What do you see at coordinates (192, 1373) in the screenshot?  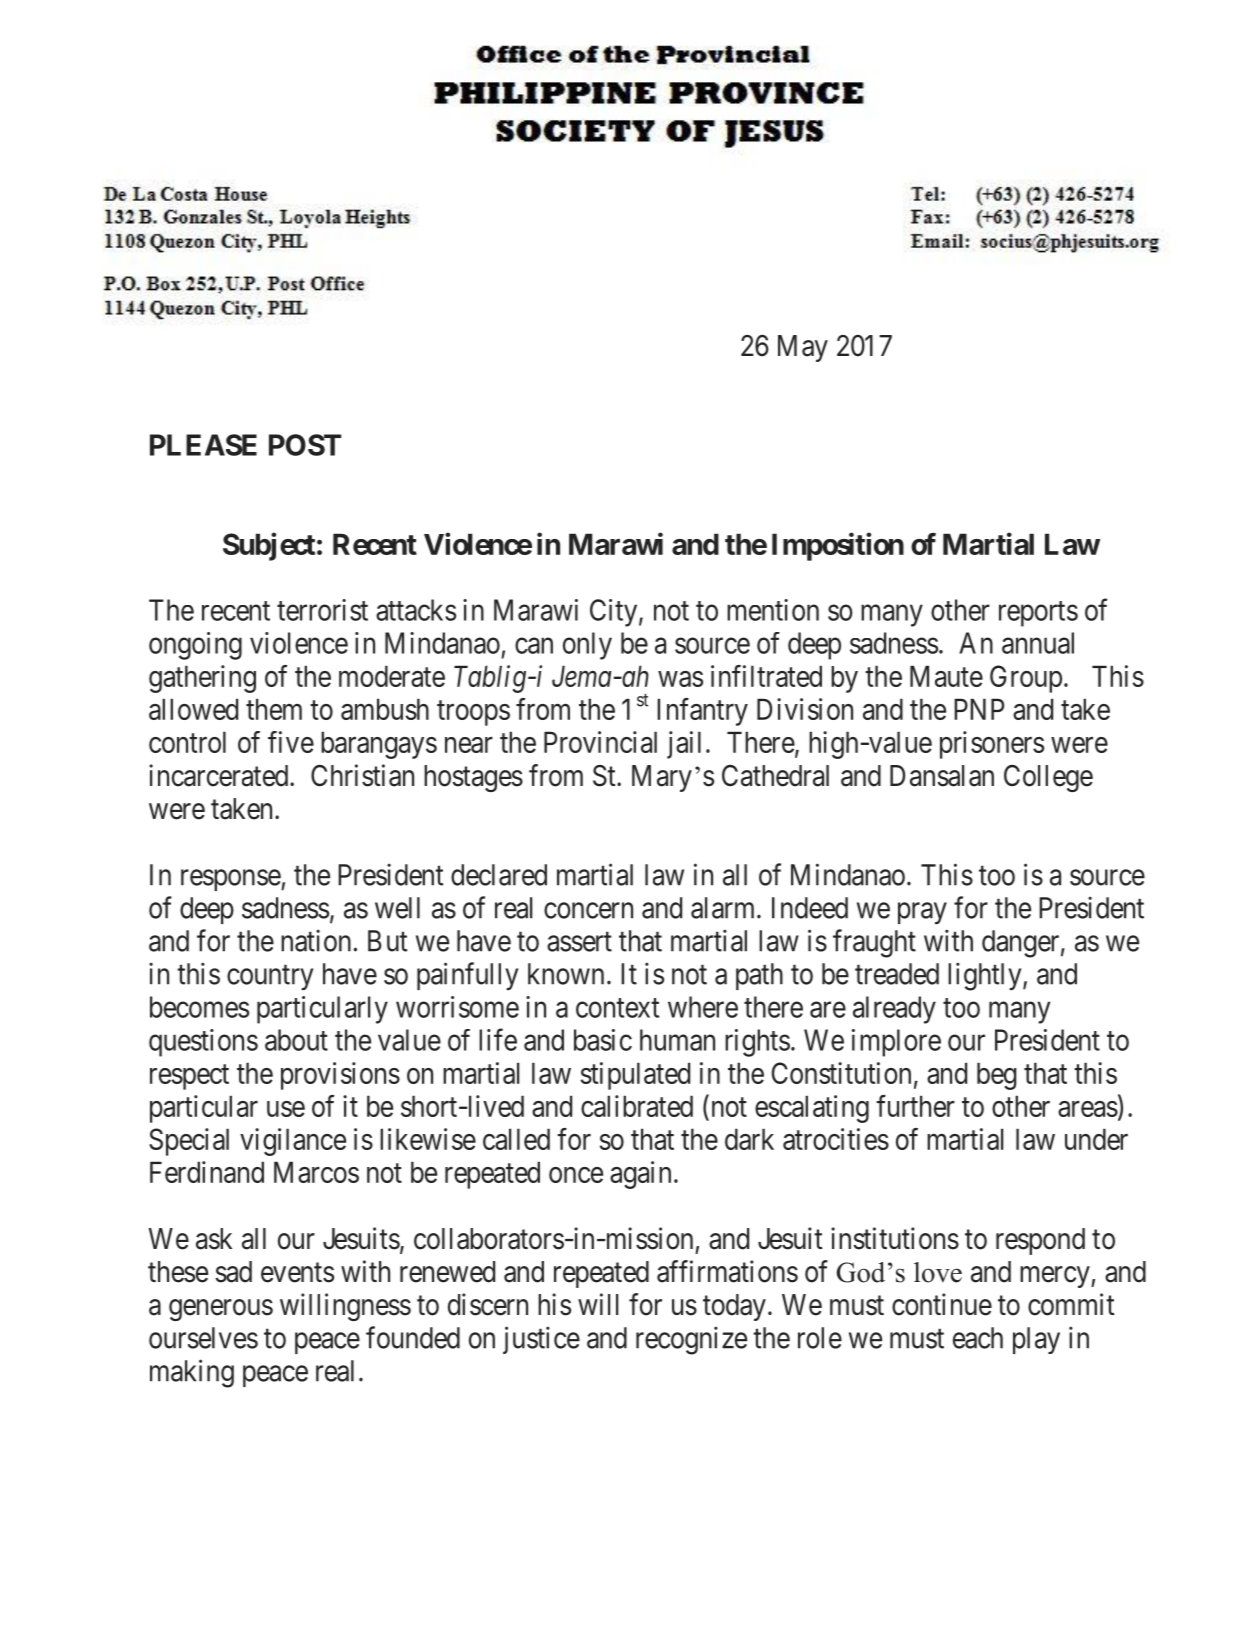 I see `making` at bounding box center [192, 1373].
